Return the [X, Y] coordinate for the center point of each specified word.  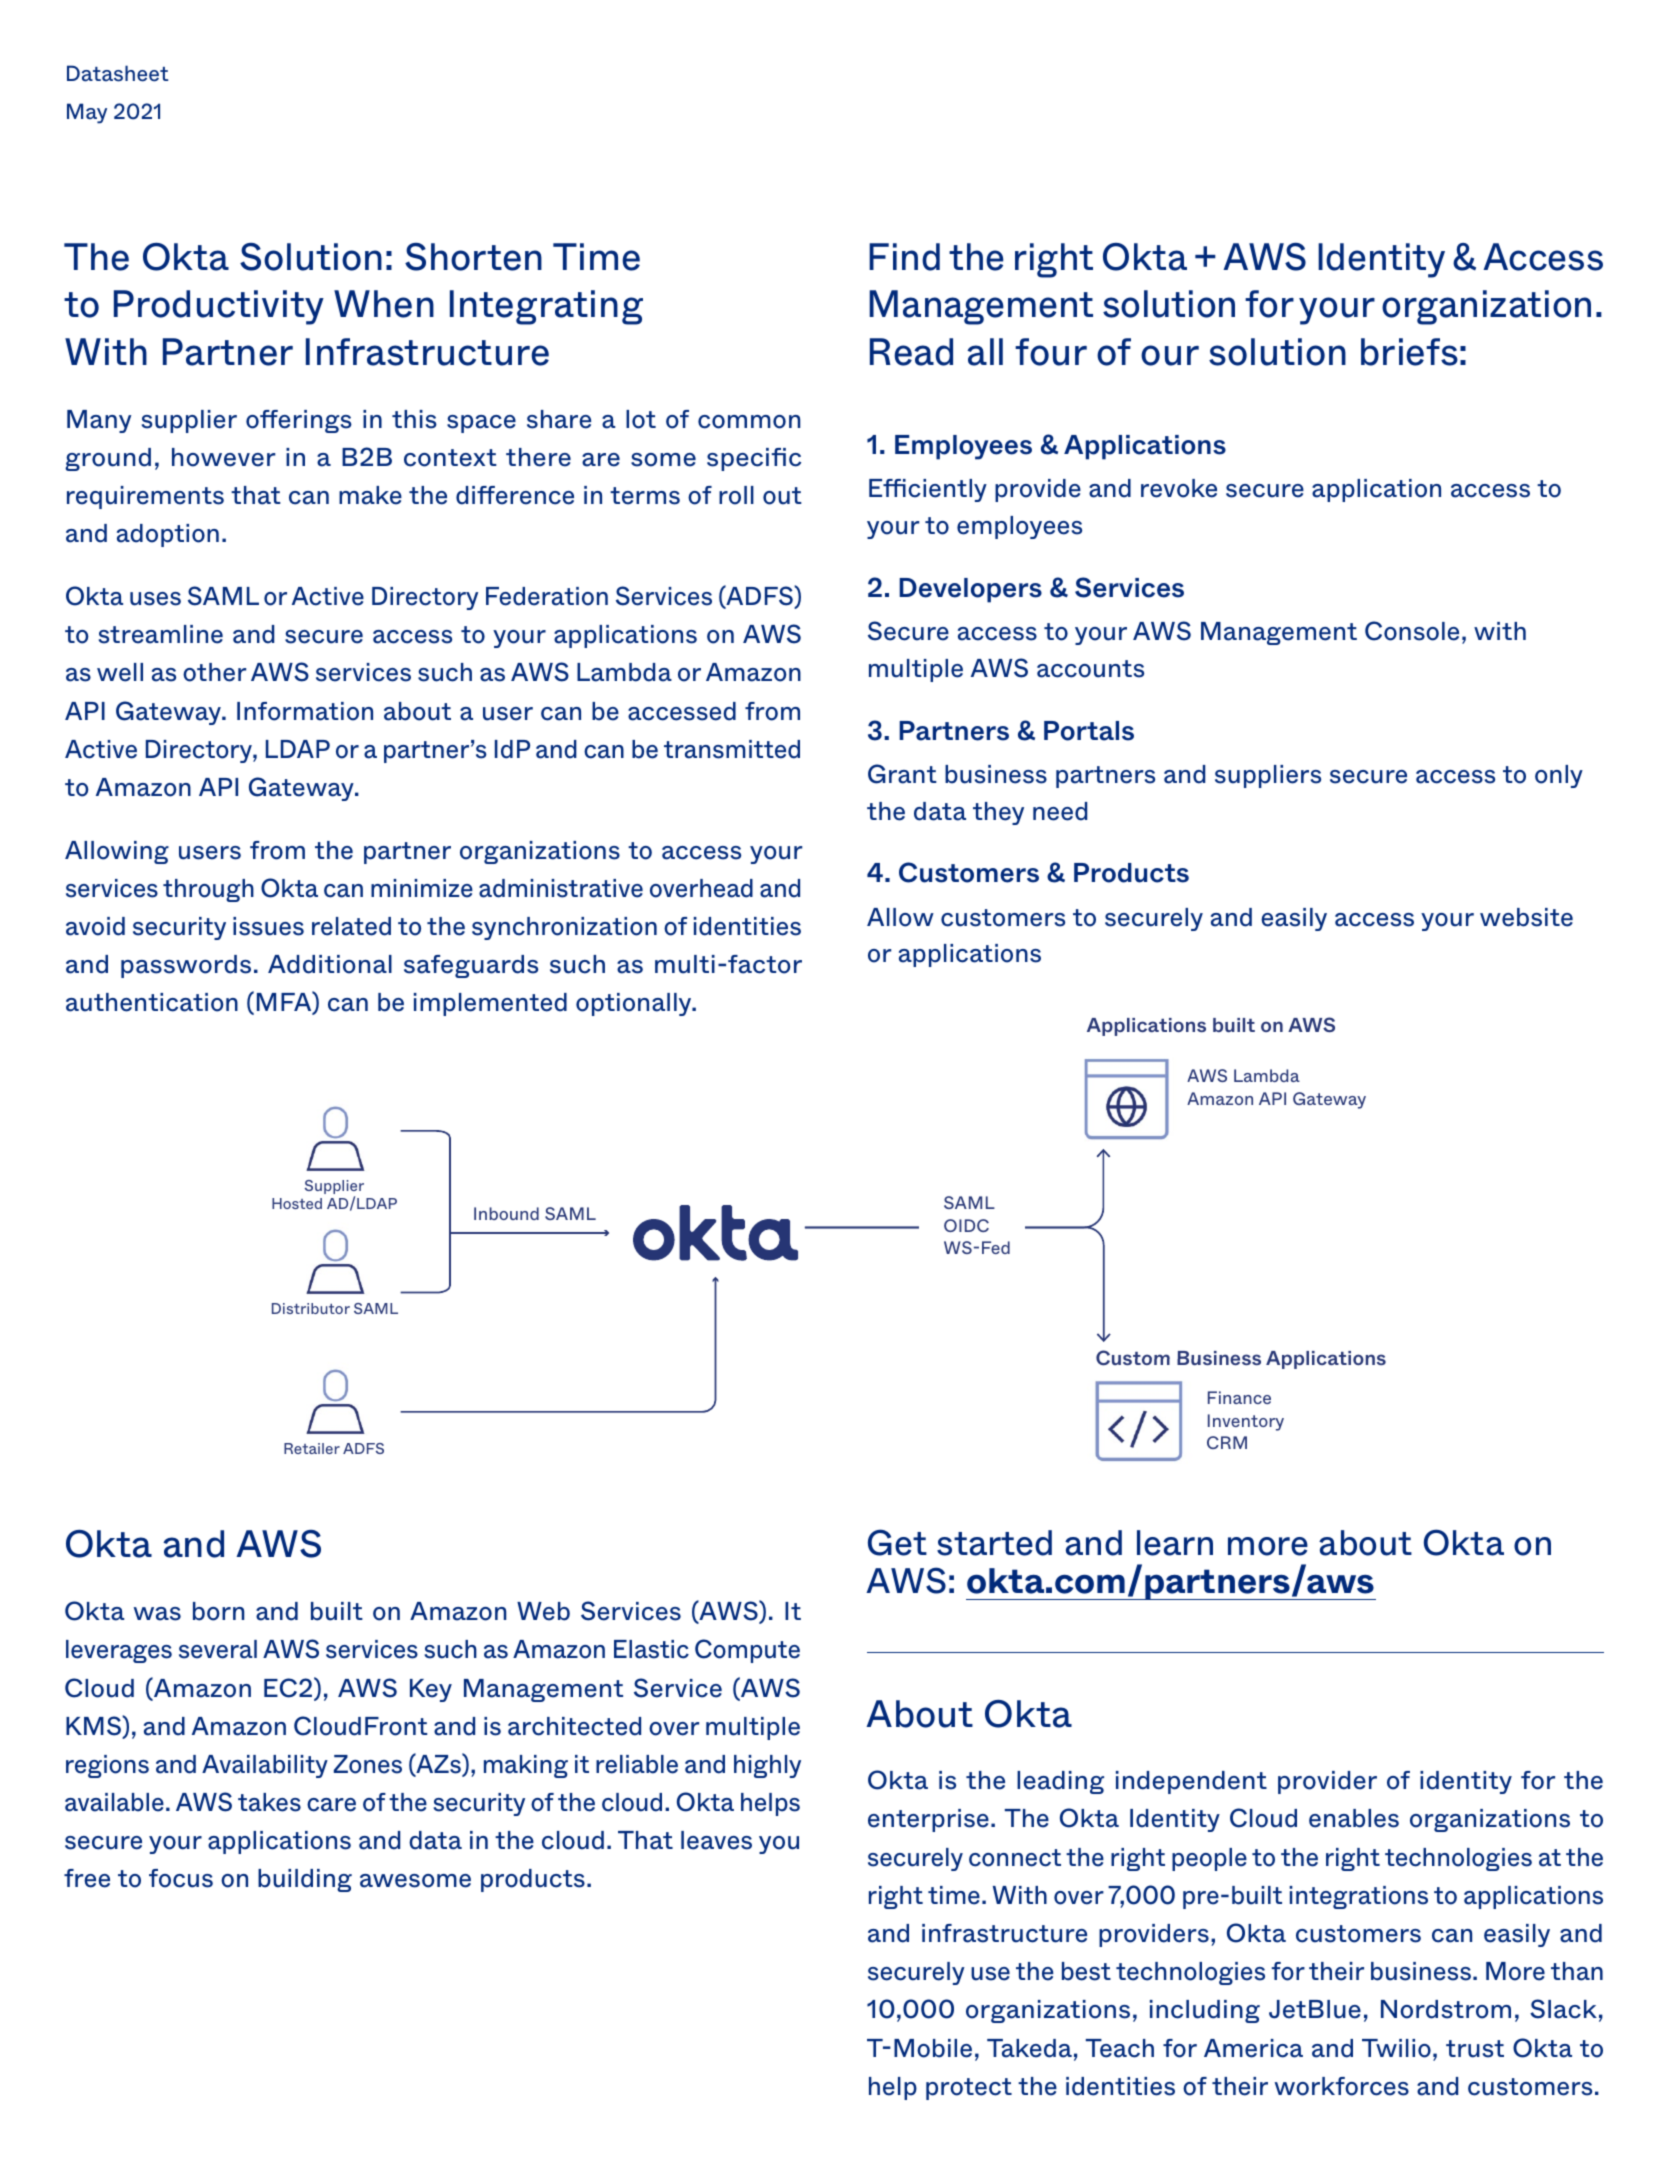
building [305, 1880]
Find [904, 257]
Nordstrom [1446, 2009]
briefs [1409, 352]
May [87, 113]
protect [969, 2089]
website [1526, 917]
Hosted [297, 1203]
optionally [635, 1004]
